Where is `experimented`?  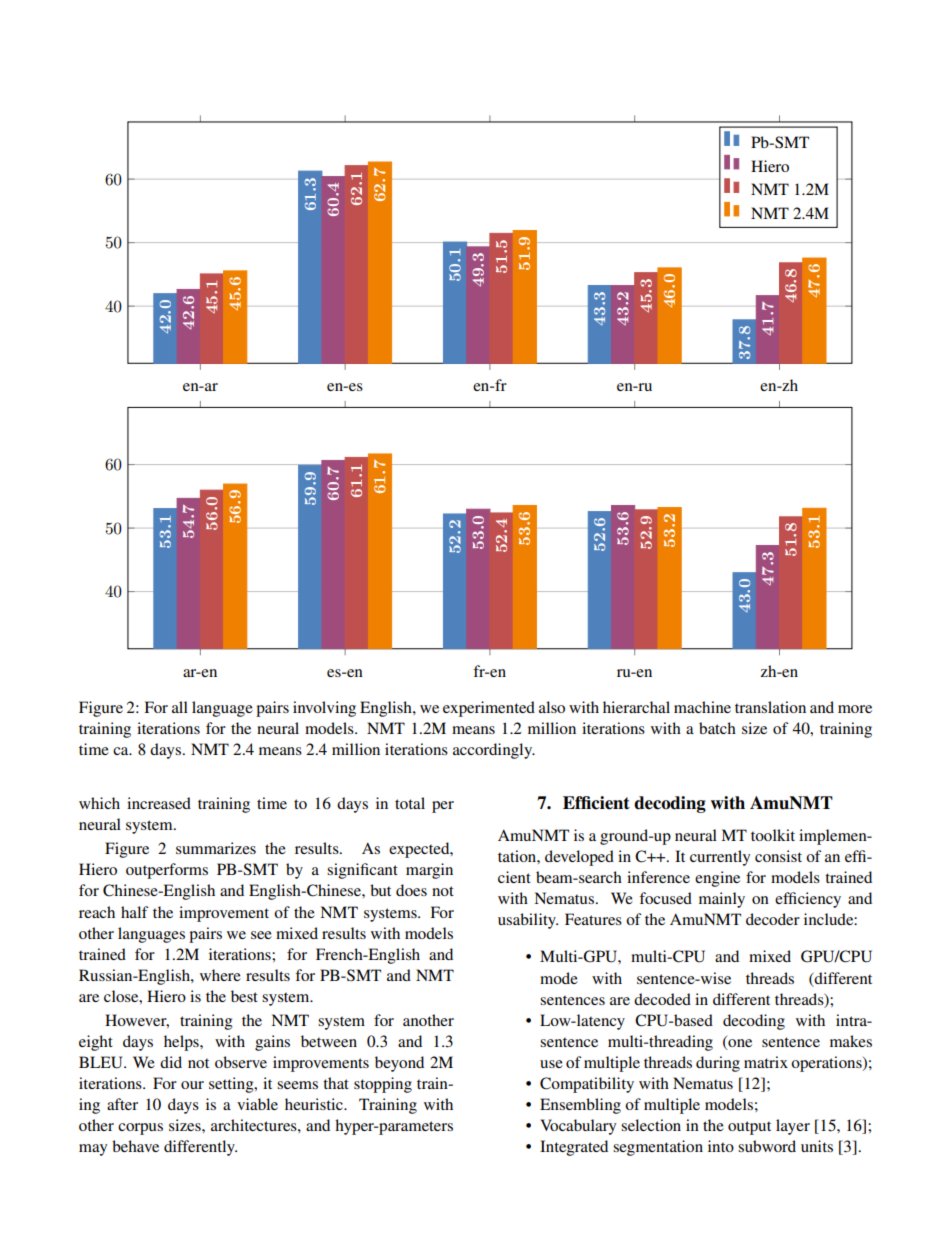 experimented is located at coordinates (489, 709).
